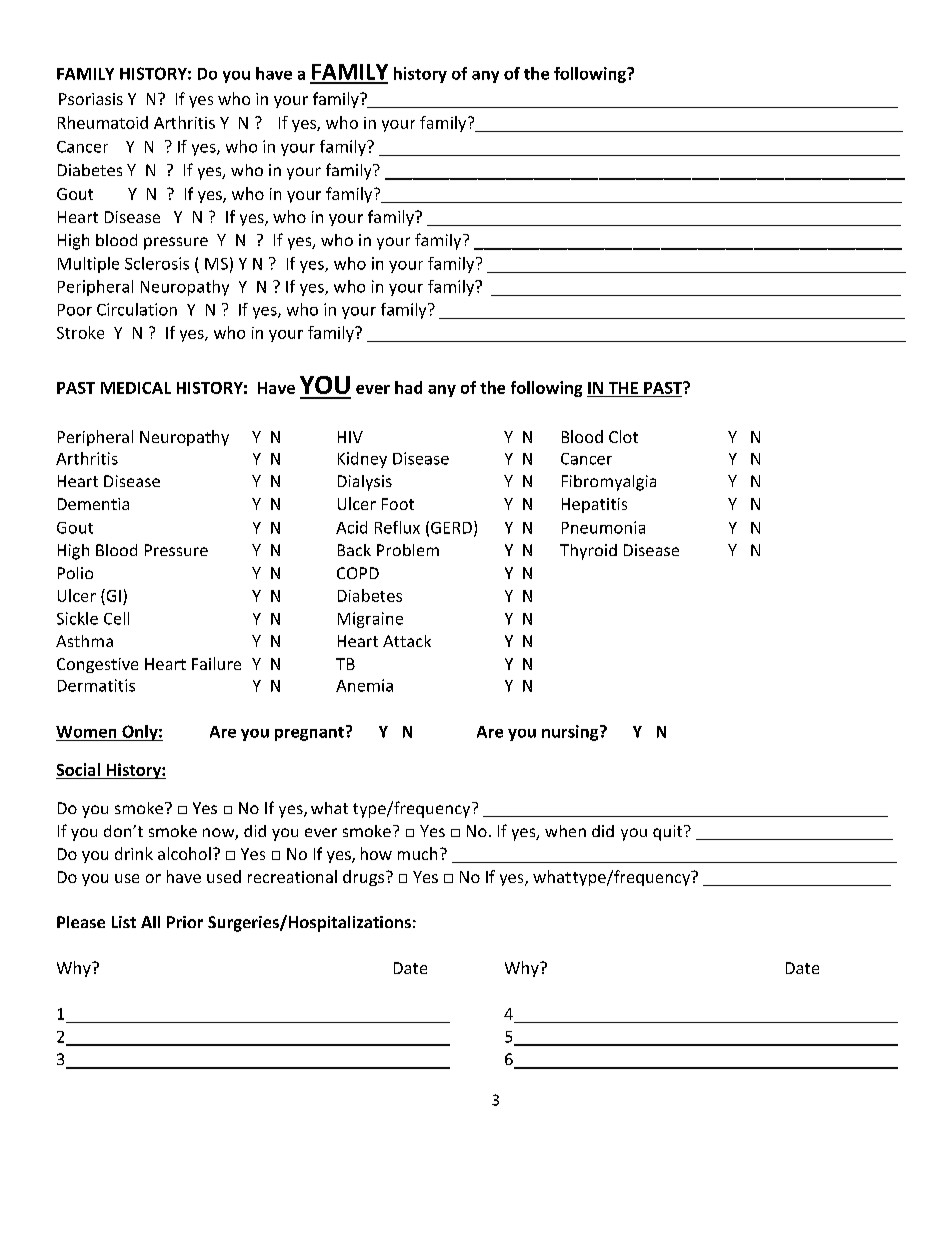 The image size is (952, 1233). Describe the element at coordinates (150, 922) in the document. I see `All` at that location.
